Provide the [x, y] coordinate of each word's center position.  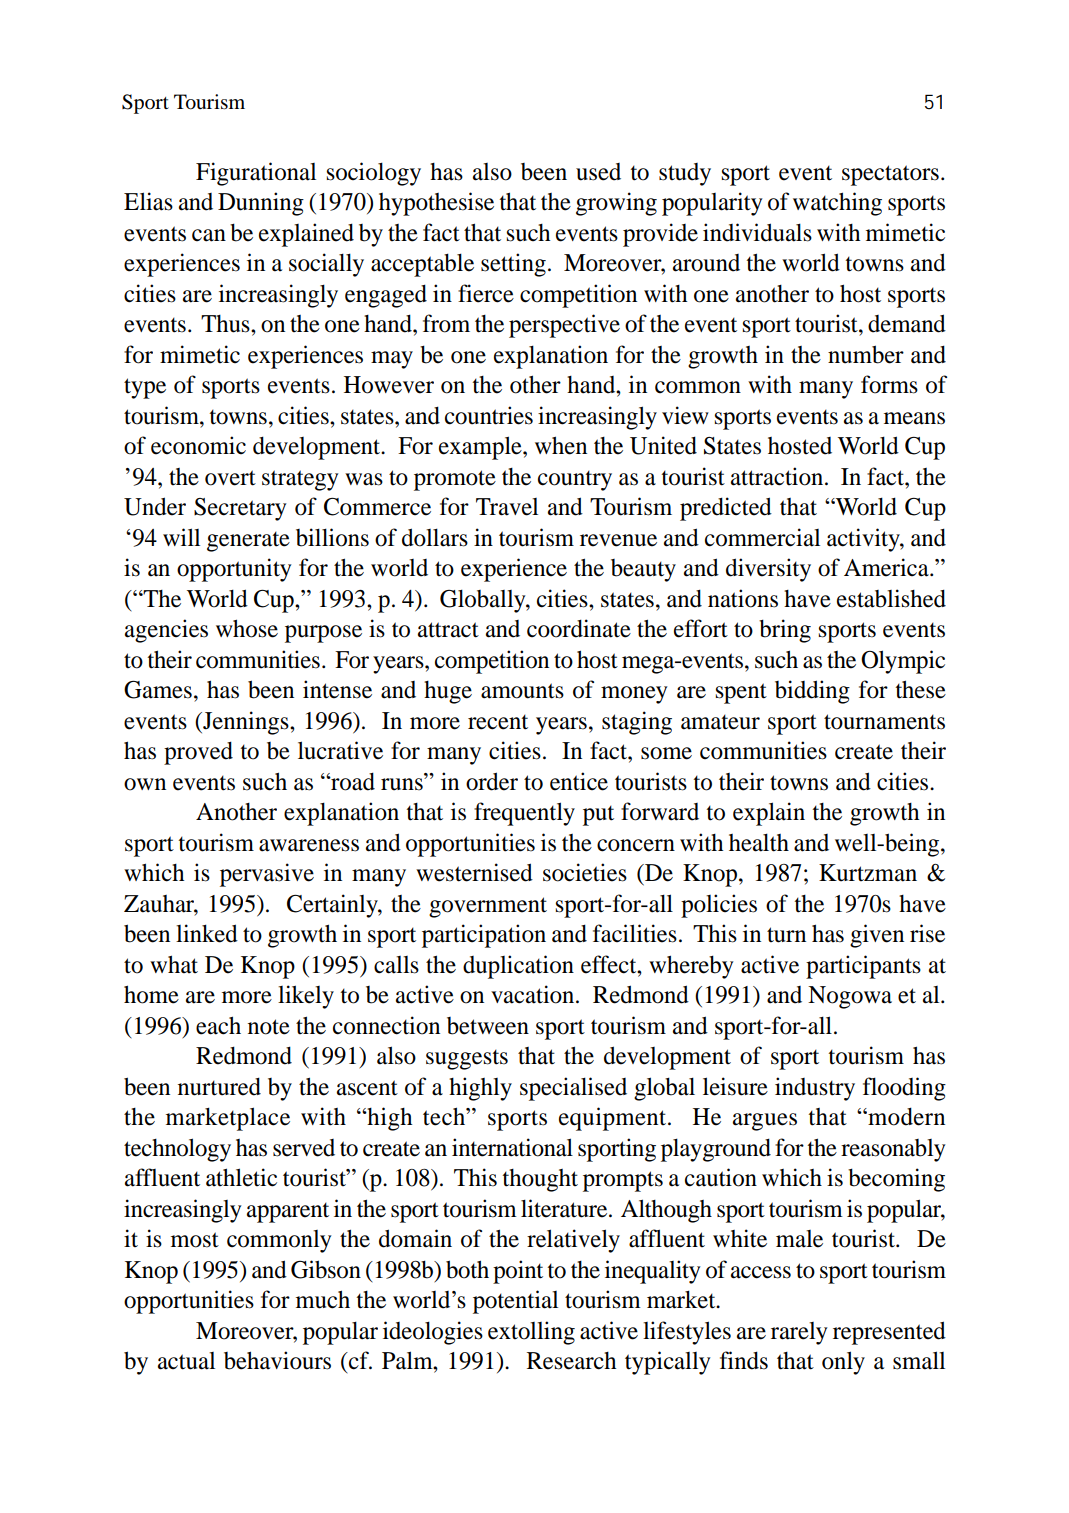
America [887, 567]
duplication [518, 967]
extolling [531, 1333]
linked [207, 933]
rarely [799, 1333]
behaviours [277, 1360]
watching [837, 204]
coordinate [579, 628]
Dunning [261, 204]
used [598, 172]
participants [863, 967]
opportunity [234, 570]
